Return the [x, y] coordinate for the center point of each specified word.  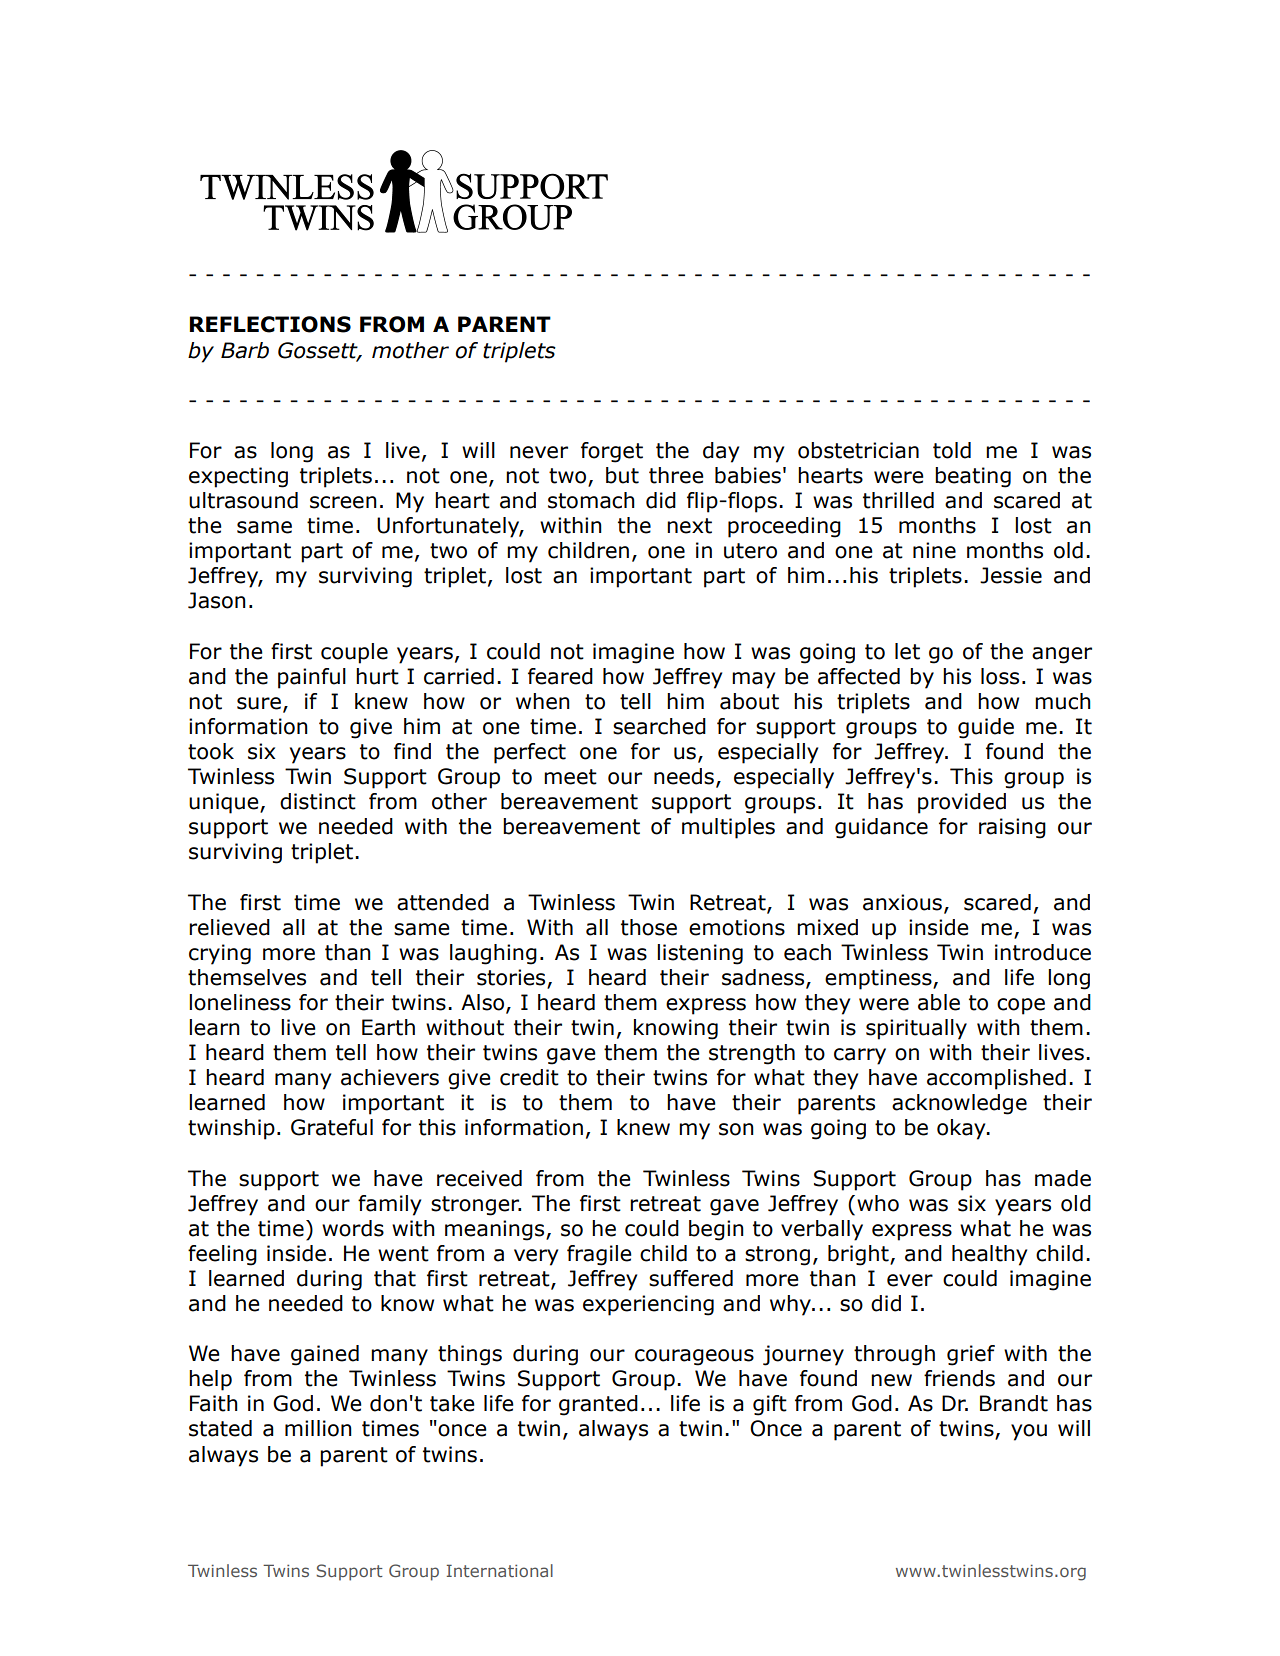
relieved [229, 927]
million [318, 1428]
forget [612, 452]
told [952, 450]
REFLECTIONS [270, 324]
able [939, 1002]
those [649, 927]
